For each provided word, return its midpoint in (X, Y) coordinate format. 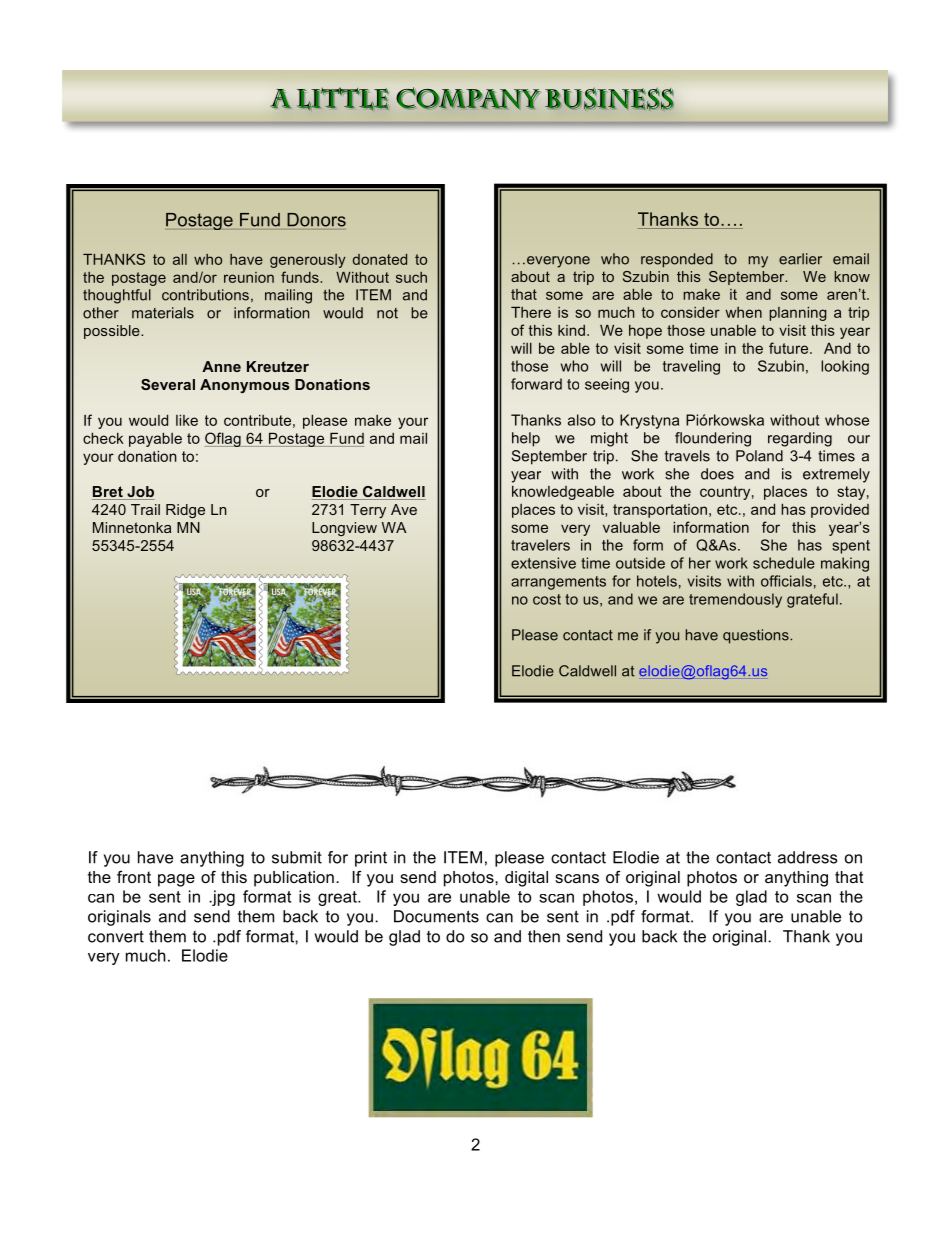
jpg (222, 898)
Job (140, 493)
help (526, 439)
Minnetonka (132, 527)
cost (547, 599)
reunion (249, 277)
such (411, 277)
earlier (800, 259)
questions (757, 636)
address (808, 857)
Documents (436, 916)
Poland (759, 456)
